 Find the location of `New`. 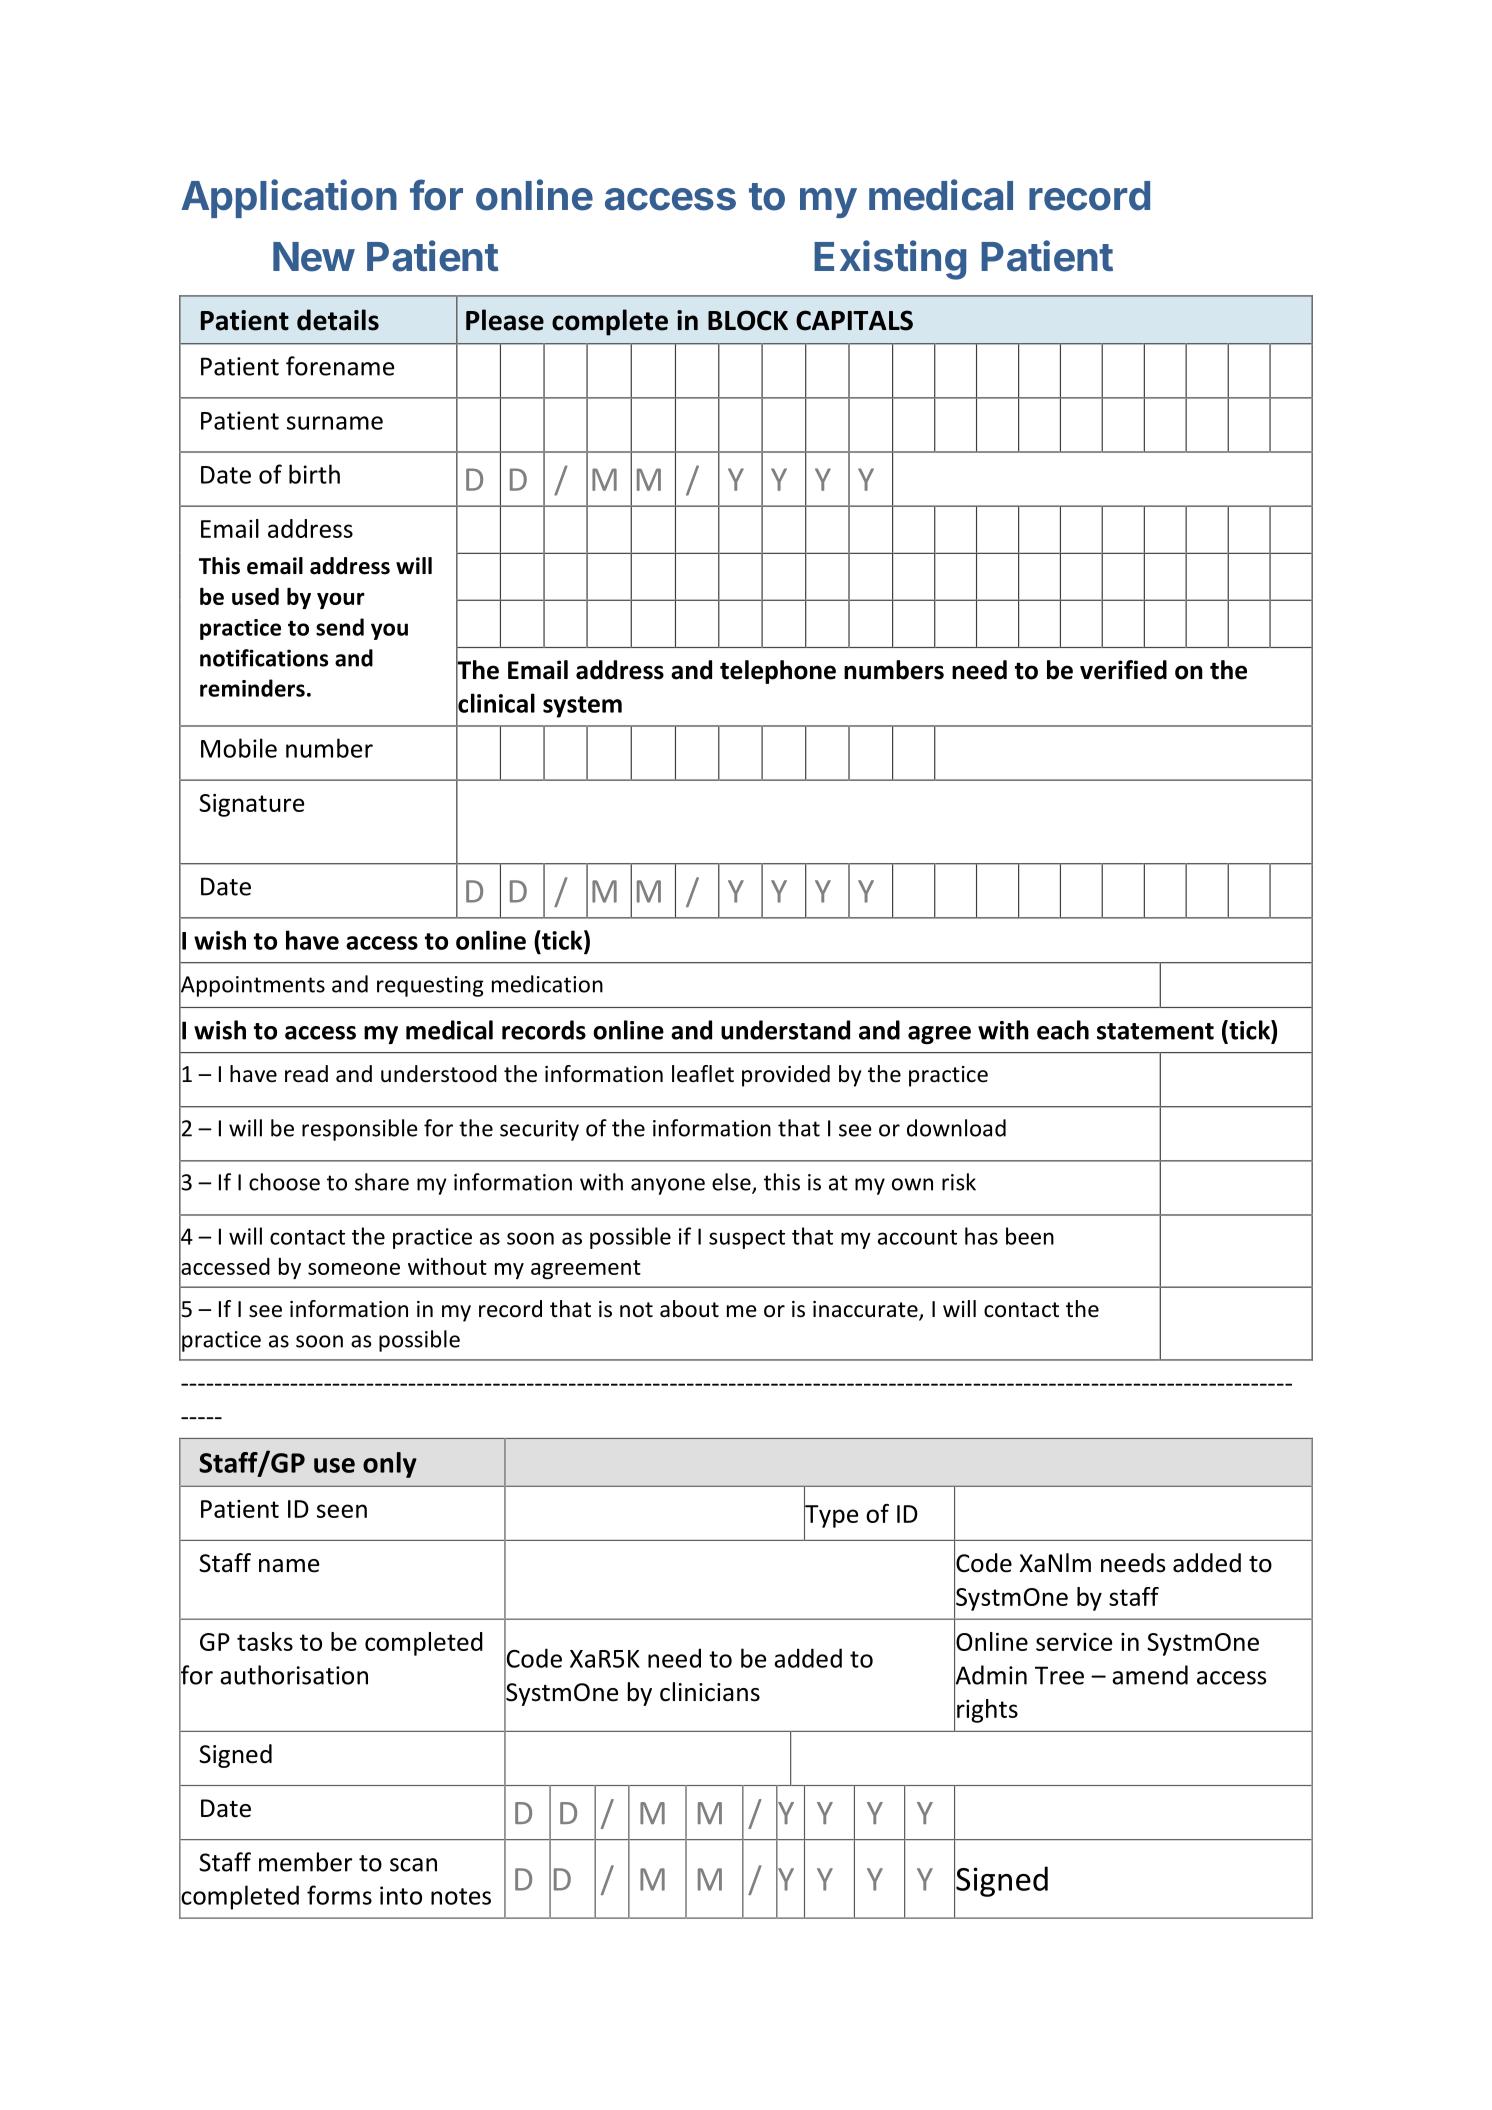

New is located at coordinates (314, 257).
